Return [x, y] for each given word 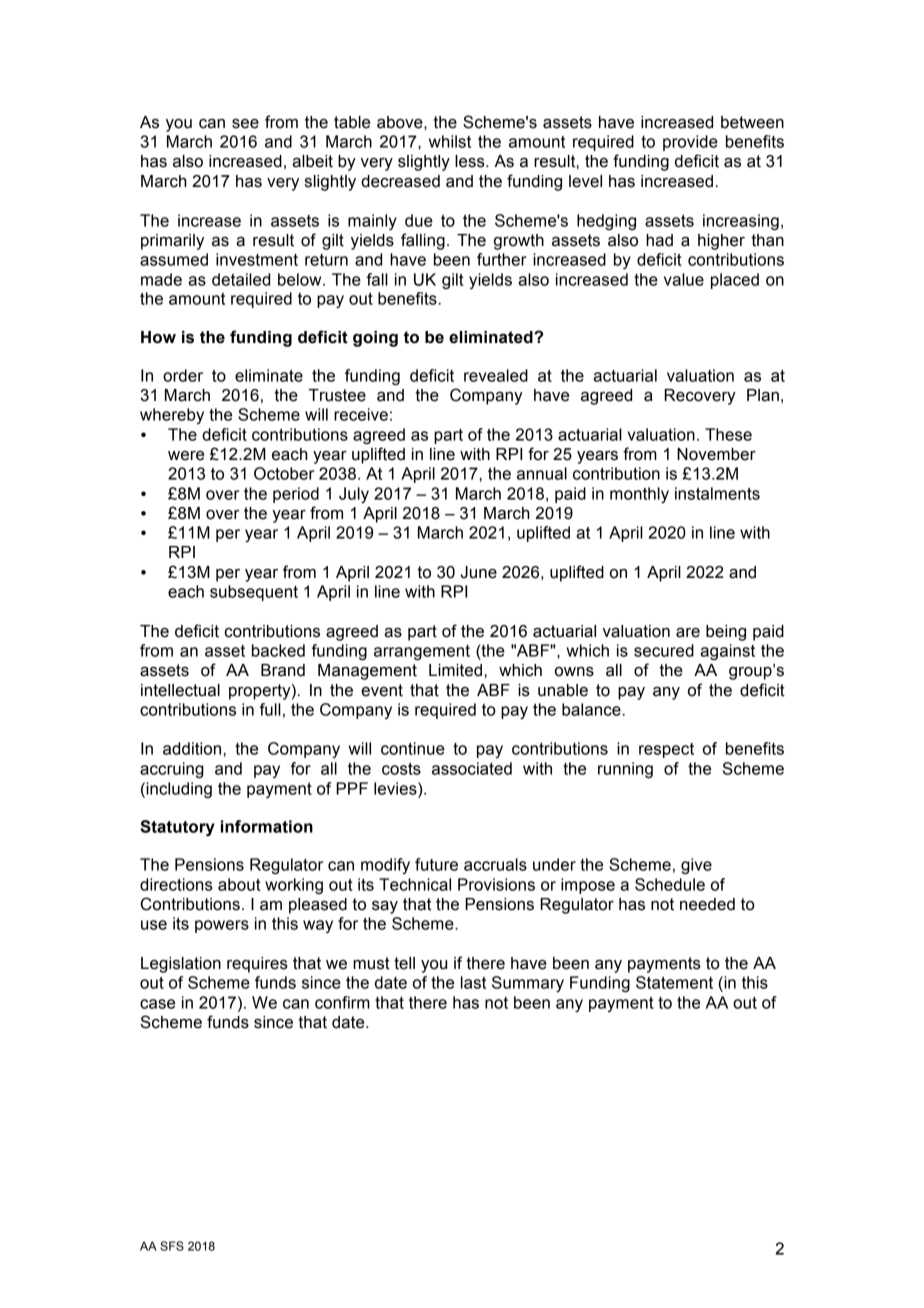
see [245, 124]
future [436, 864]
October [284, 473]
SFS [172, 1246]
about [239, 884]
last [473, 982]
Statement [674, 982]
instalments [717, 493]
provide [690, 143]
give [696, 866]
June [479, 572]
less [471, 161]
